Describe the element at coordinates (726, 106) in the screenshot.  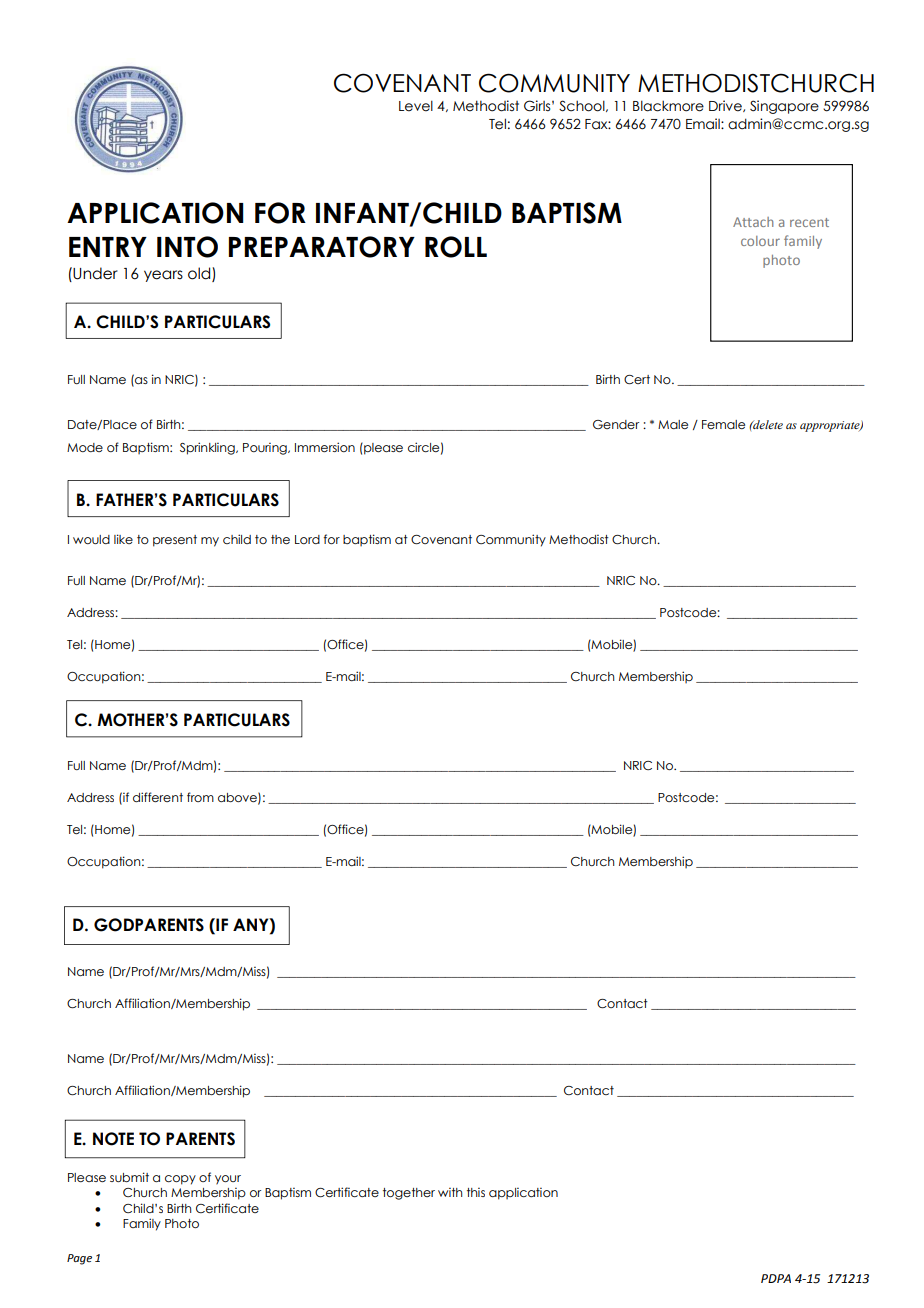
I see `Drive` at that location.
